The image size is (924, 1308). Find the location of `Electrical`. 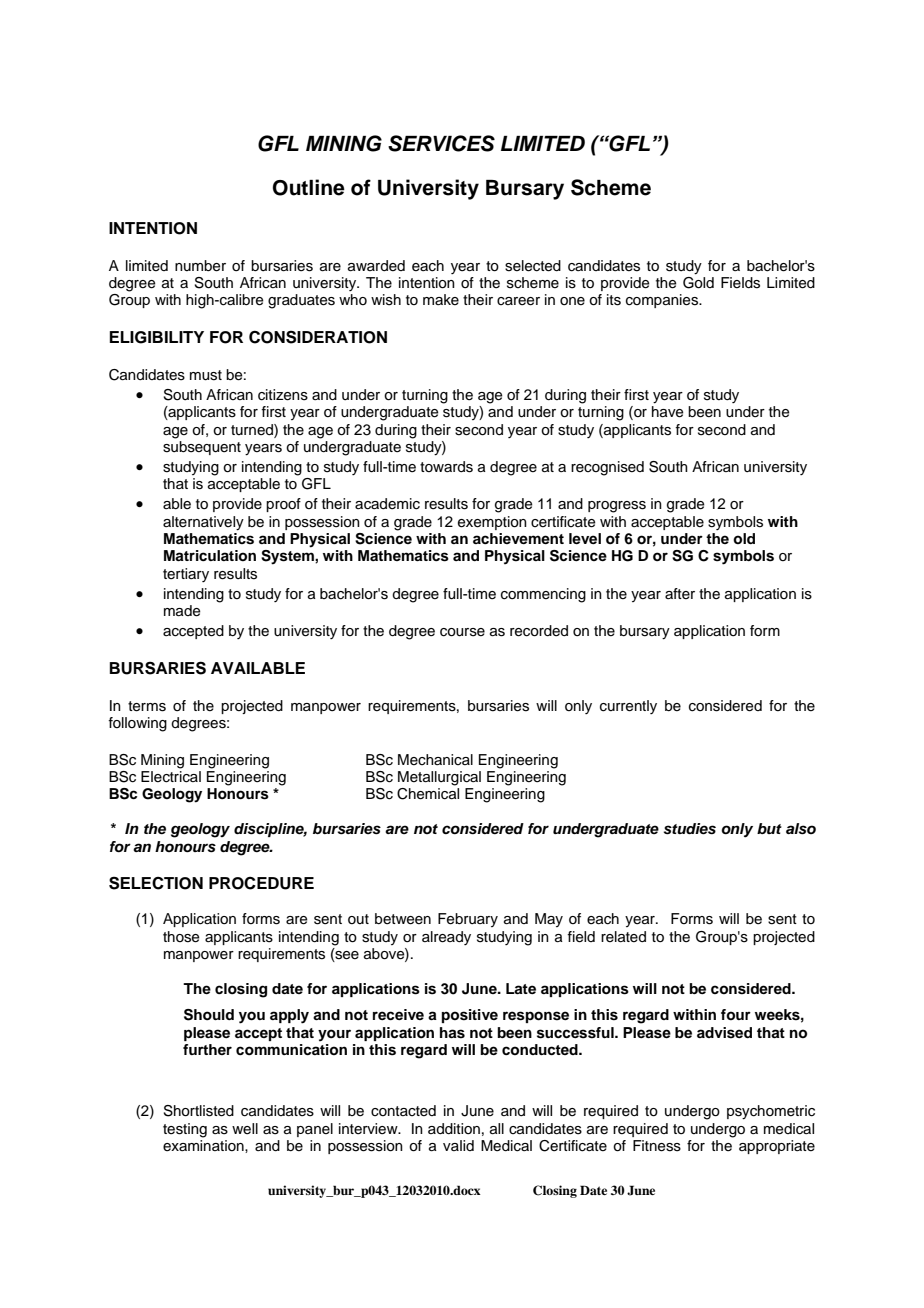

Electrical is located at coordinates (171, 777).
